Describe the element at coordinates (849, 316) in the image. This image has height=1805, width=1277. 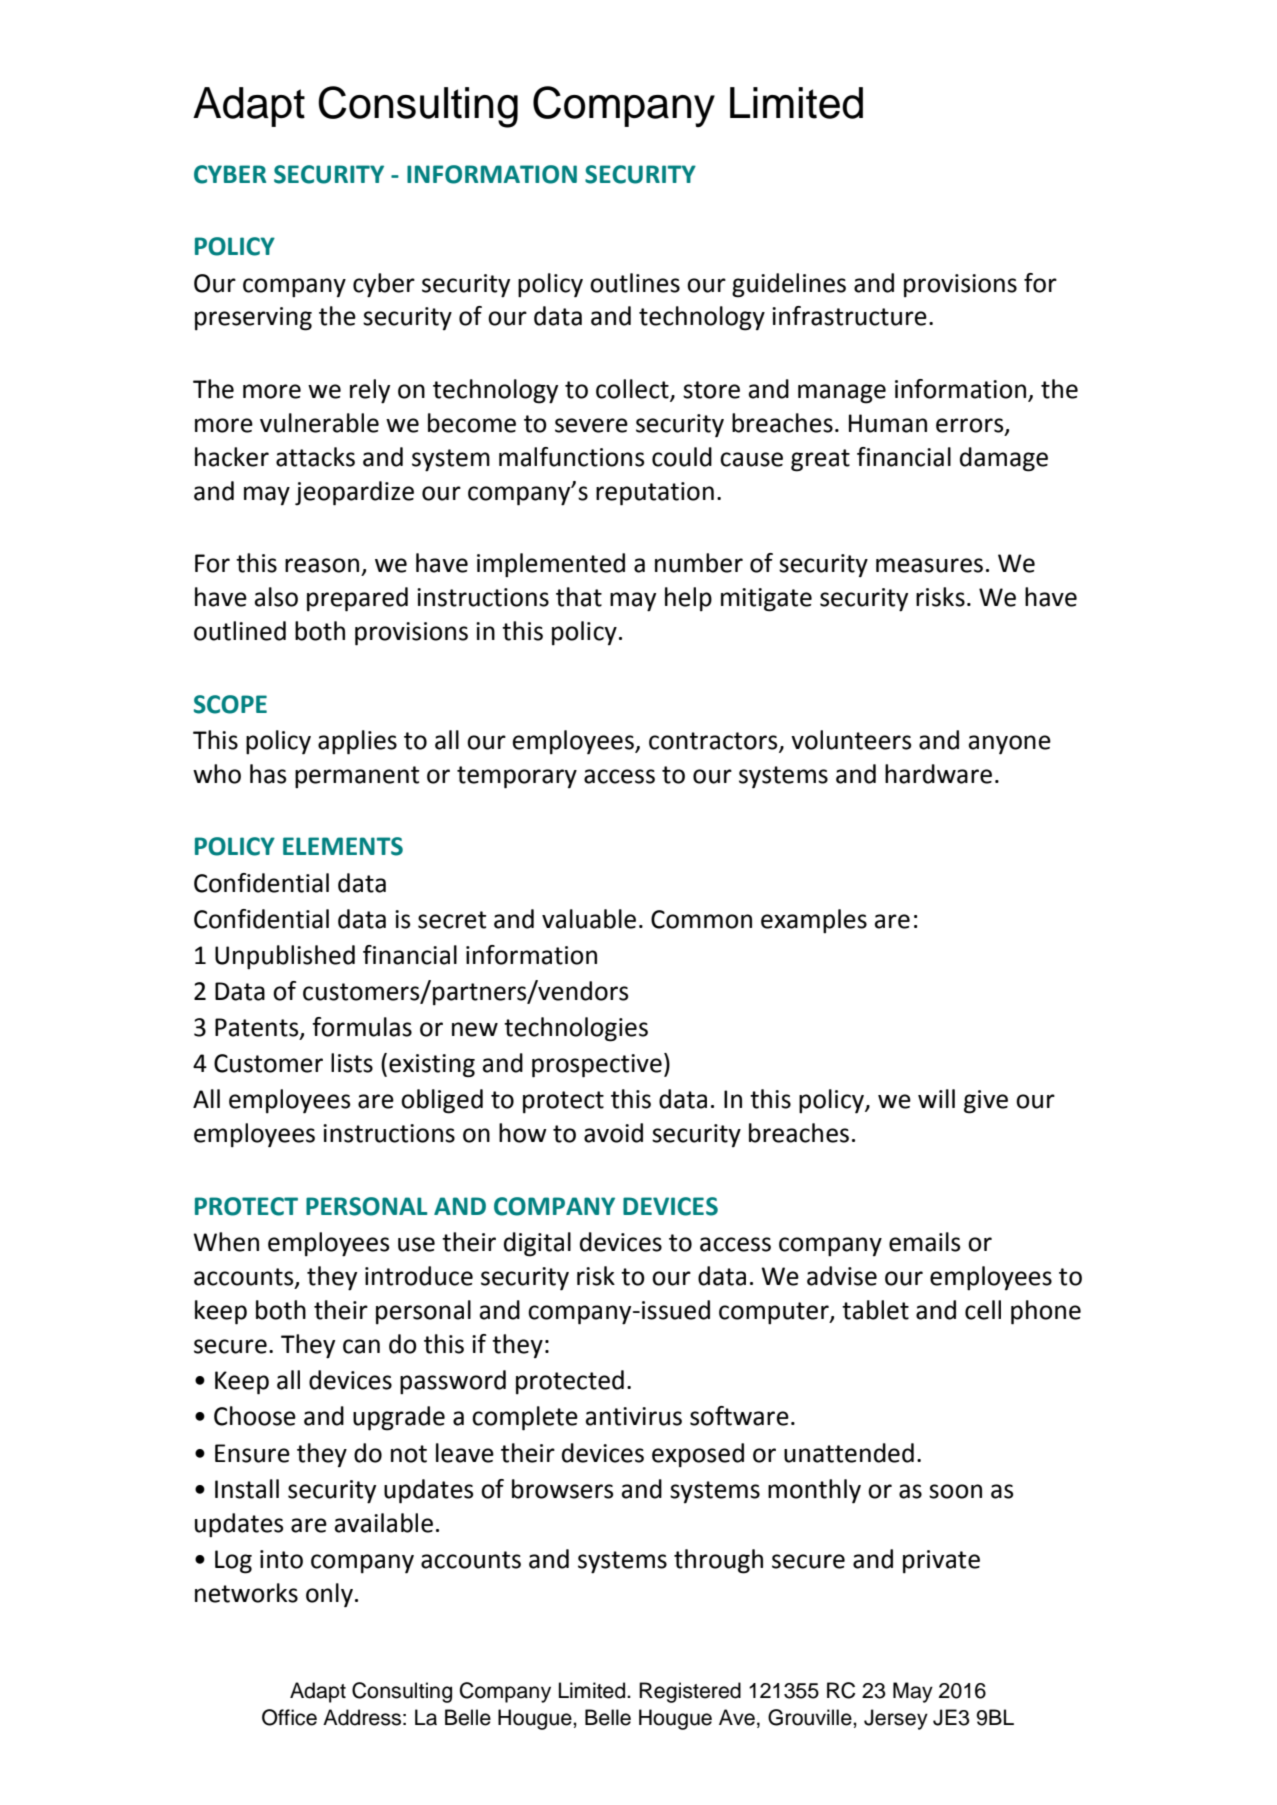
I see `infrastructure` at that location.
